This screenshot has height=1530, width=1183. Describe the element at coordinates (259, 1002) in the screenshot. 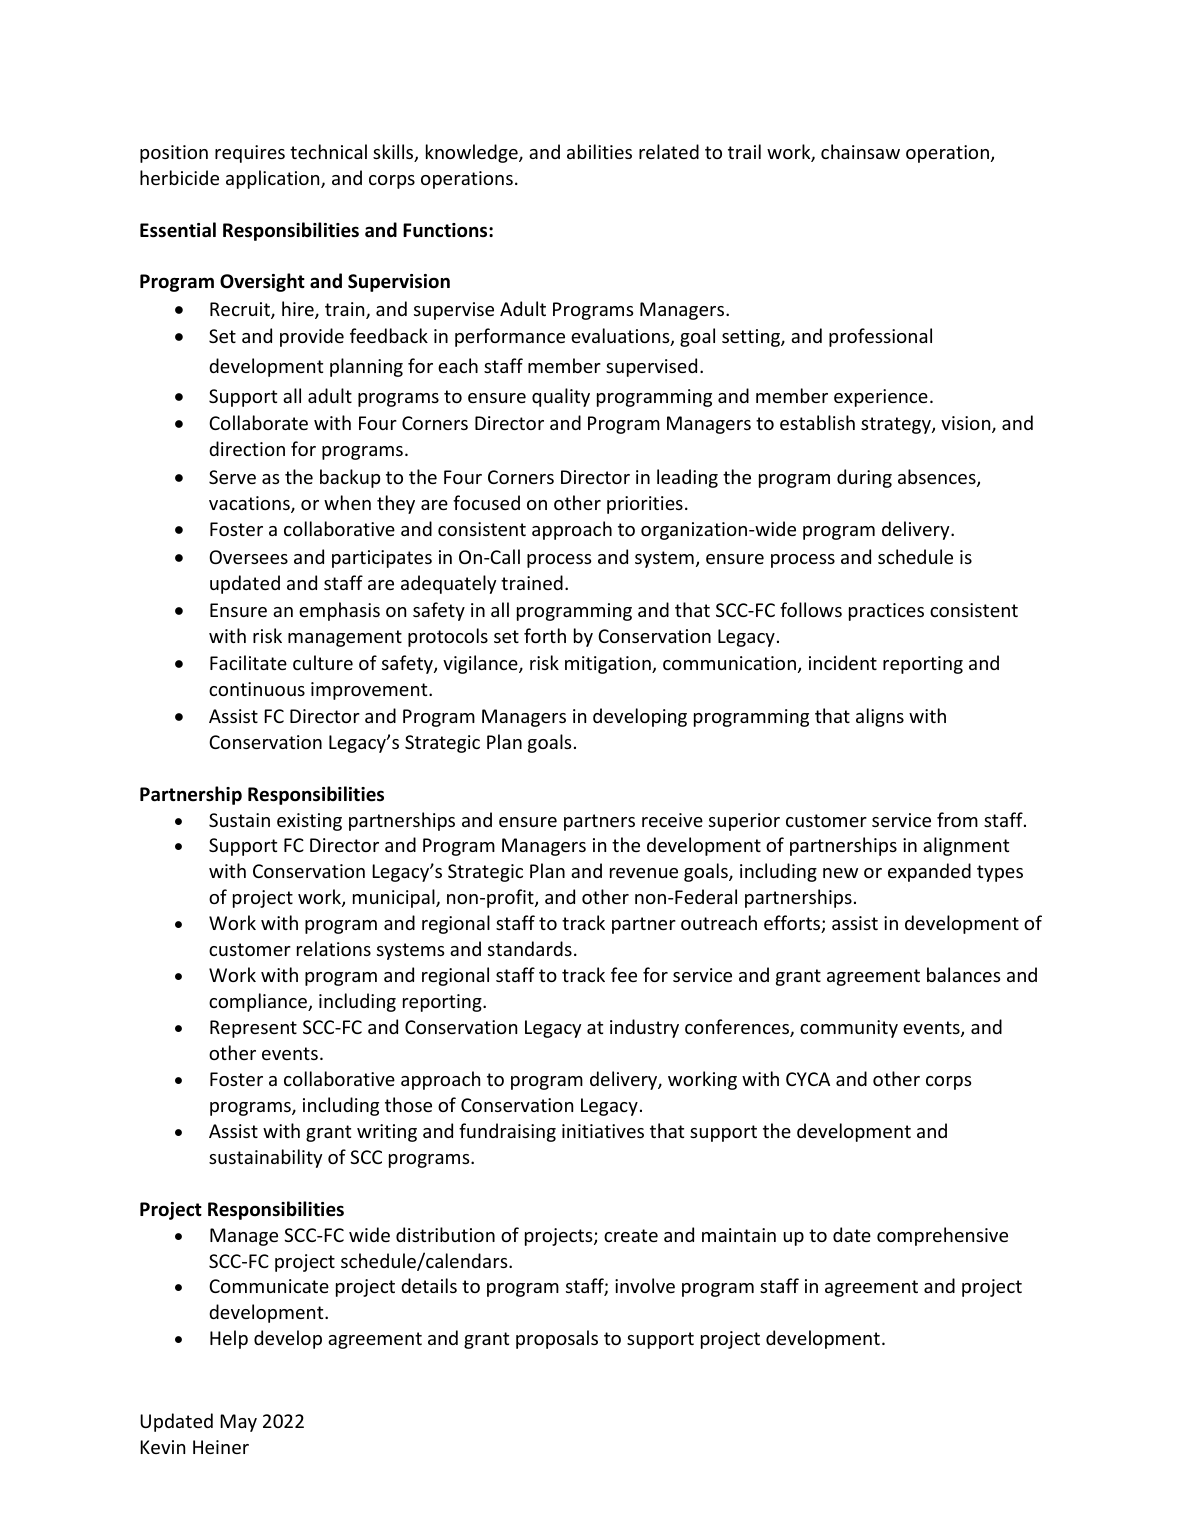

I see `compliance` at that location.
